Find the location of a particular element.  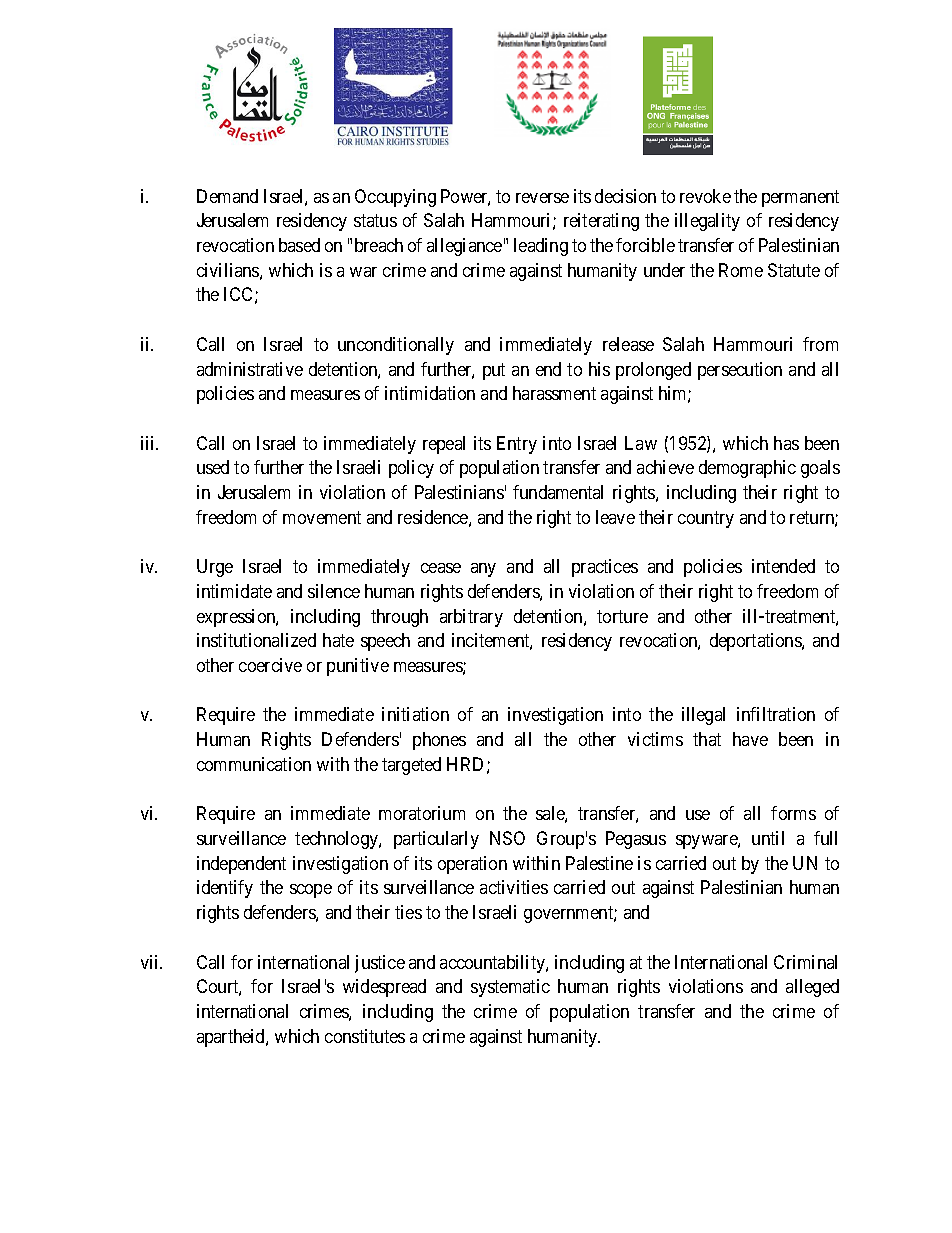

revoke is located at coordinates (705, 196).
